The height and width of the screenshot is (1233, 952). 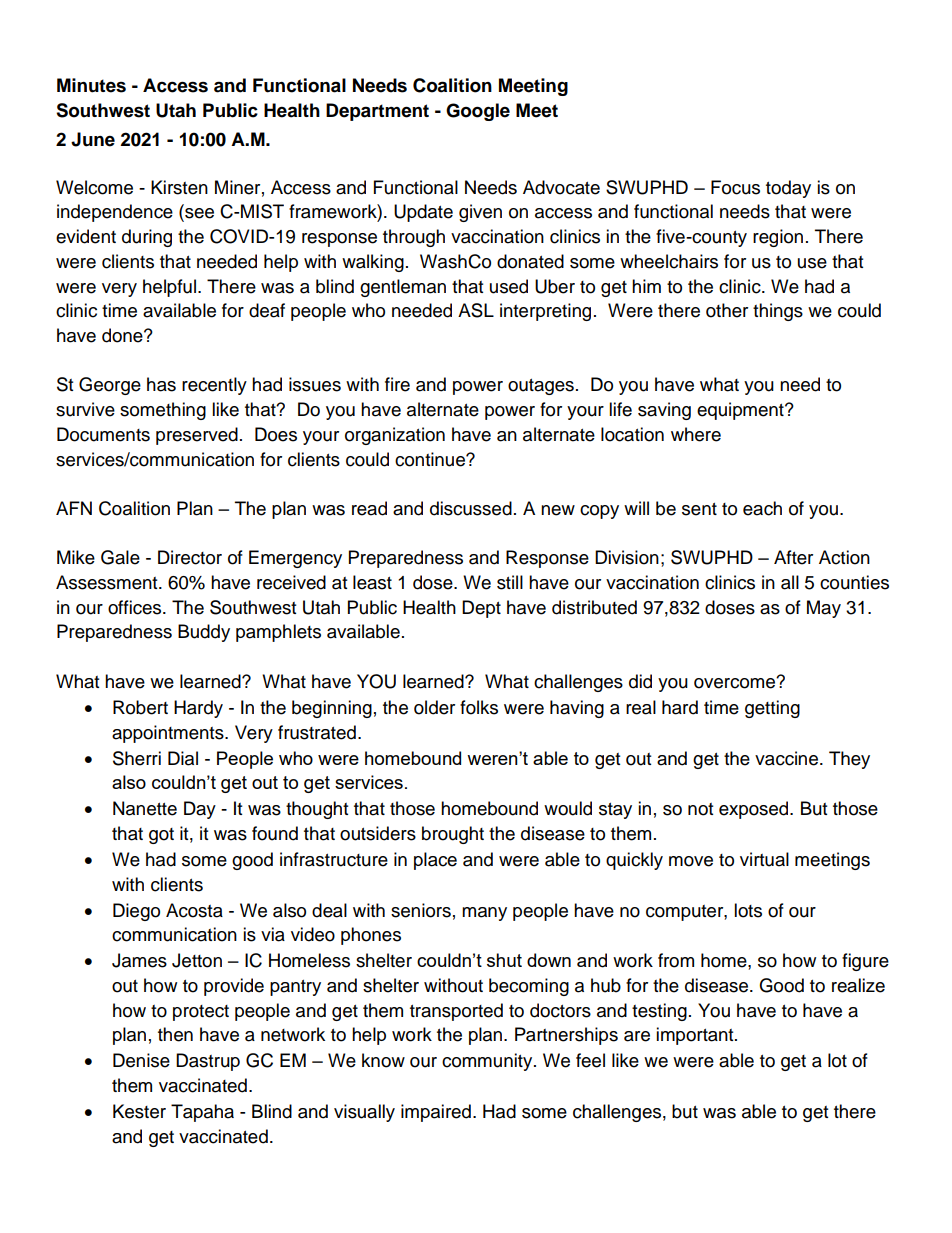 I want to click on Denise, so click(x=141, y=1060).
